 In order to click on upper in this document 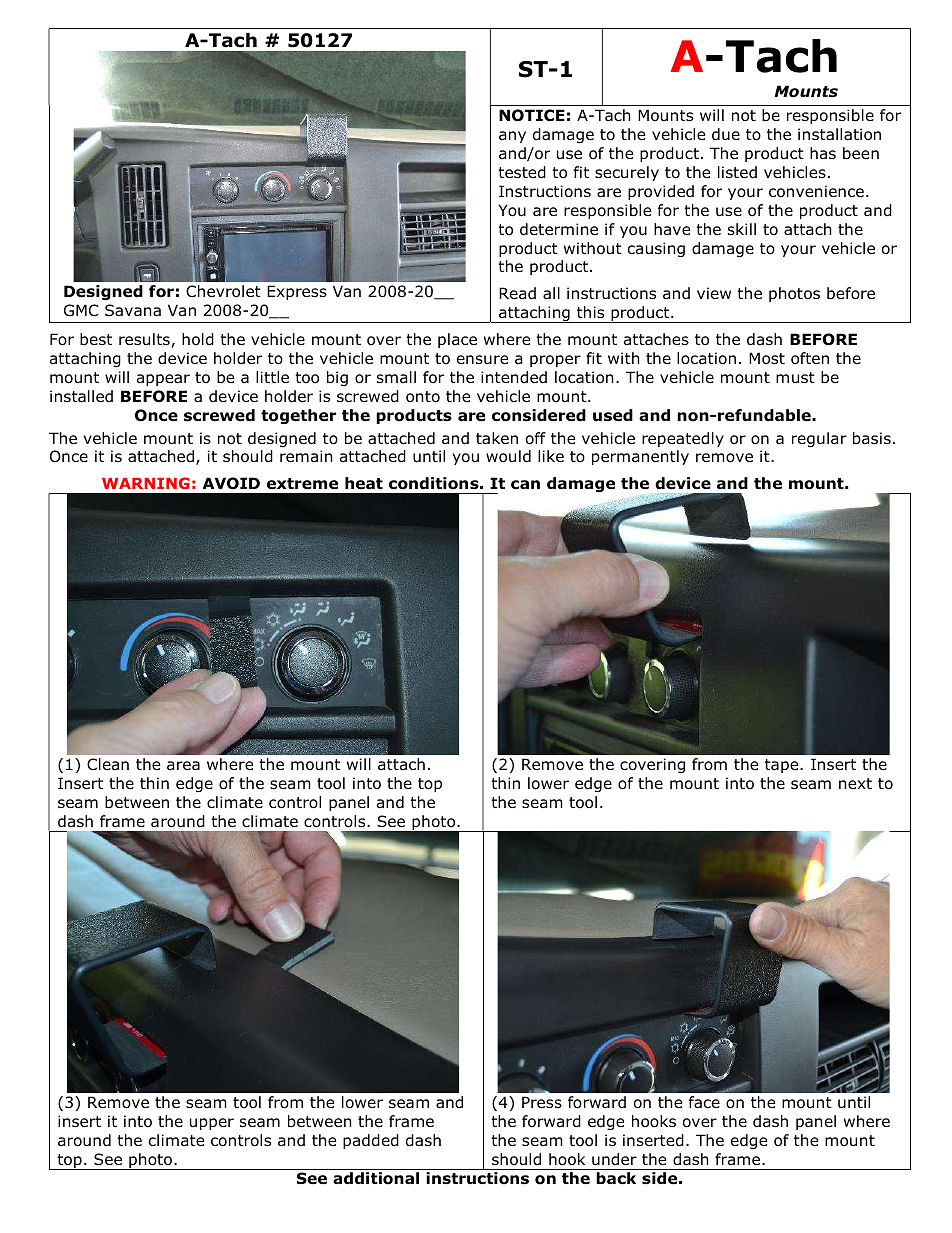, I will do `click(212, 1124)`.
